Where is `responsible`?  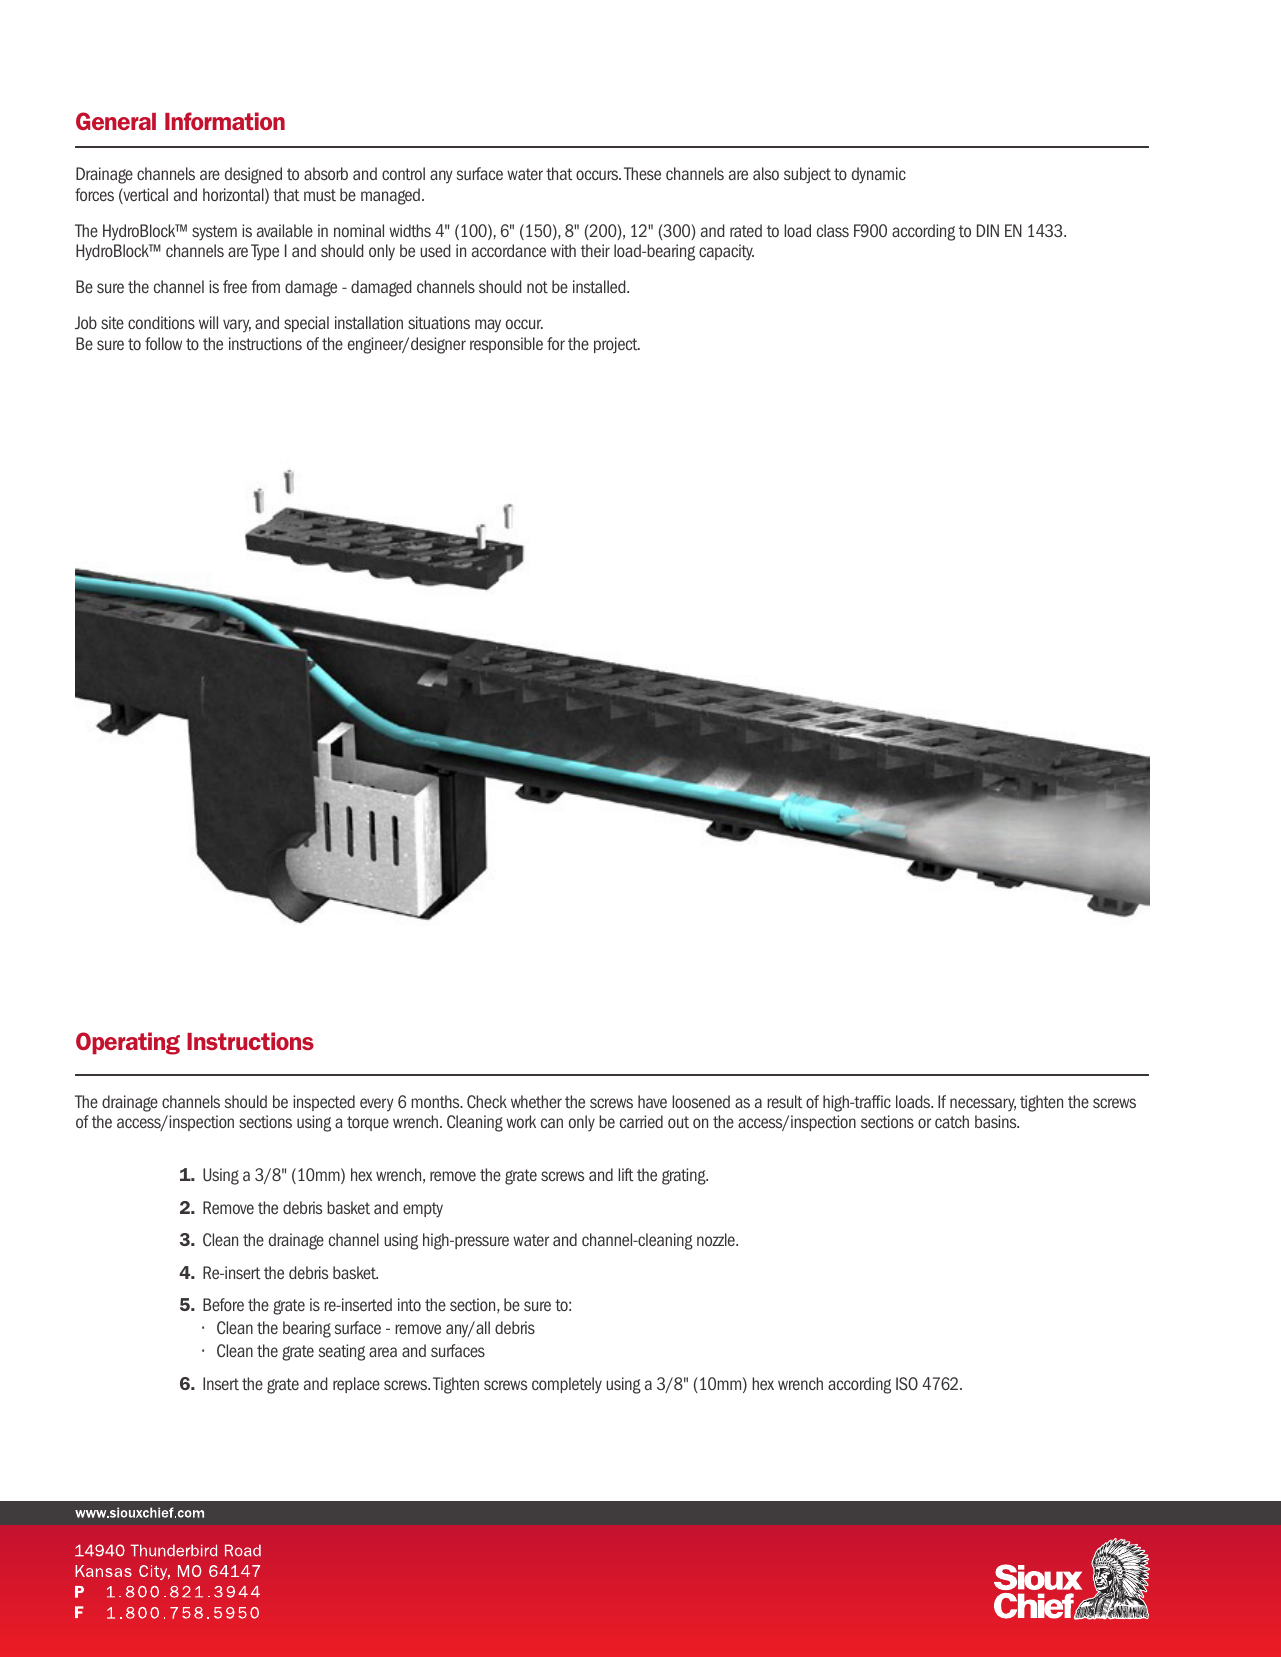 responsible is located at coordinates (506, 345).
